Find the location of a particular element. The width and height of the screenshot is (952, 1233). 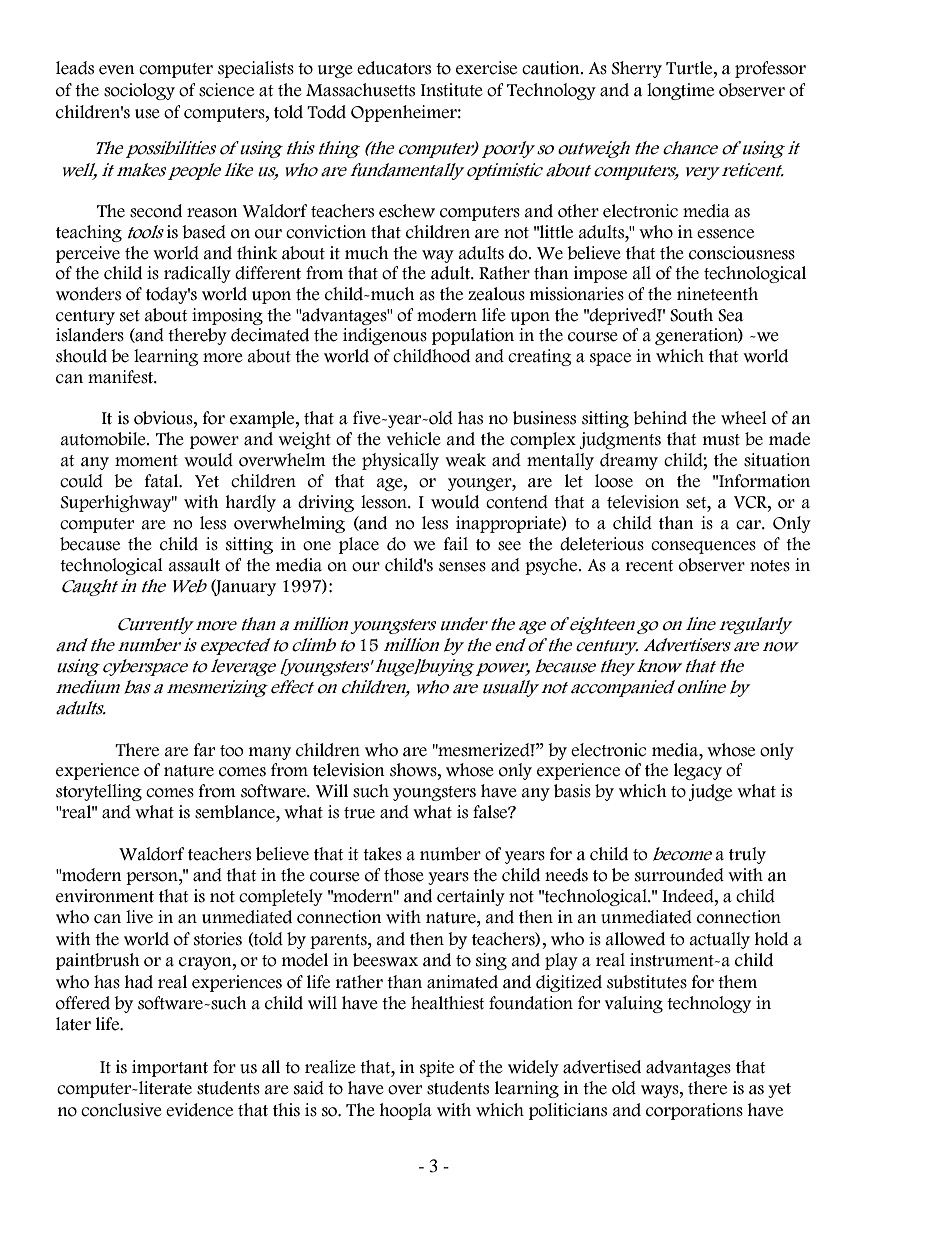

longtime is located at coordinates (680, 91).
